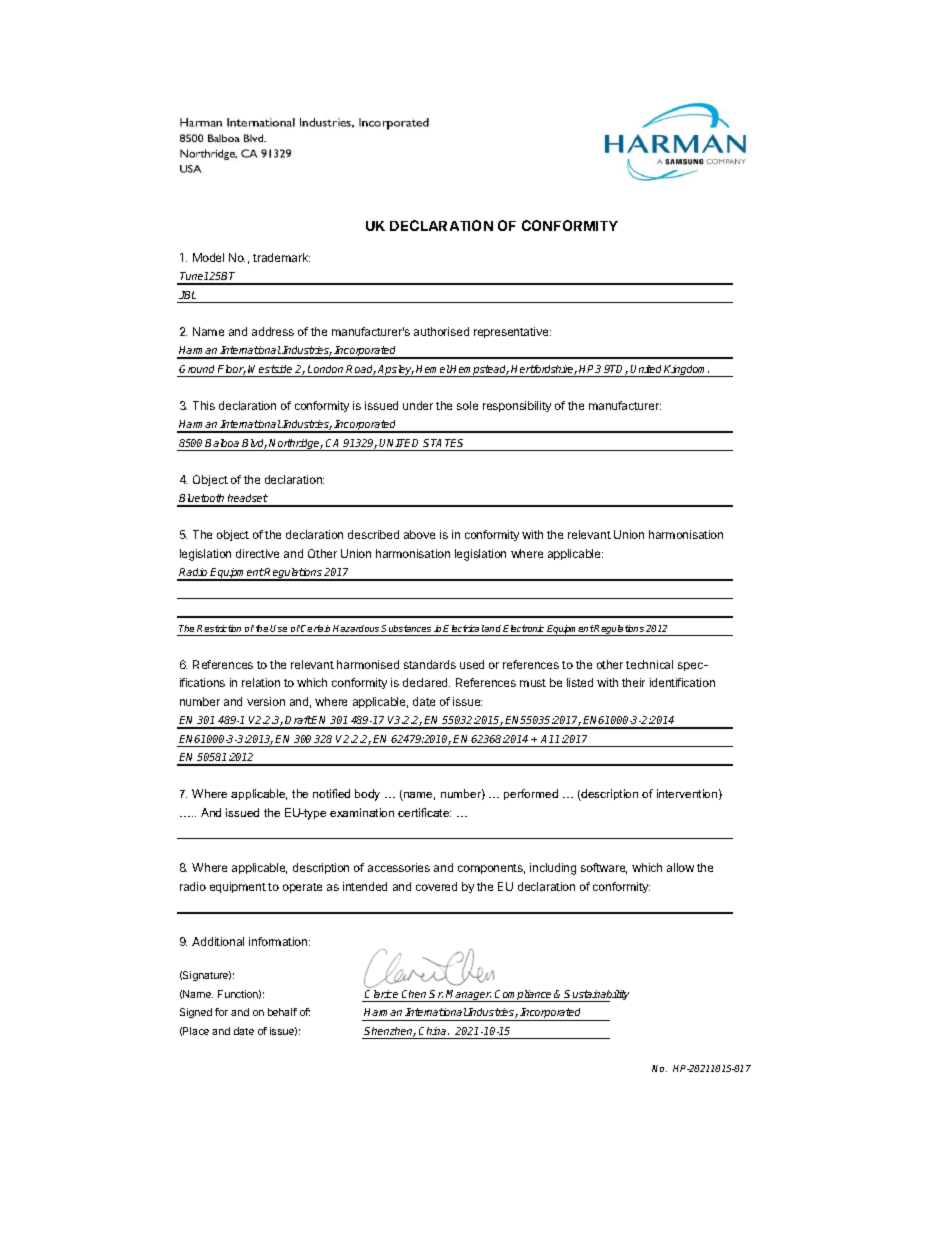 Image resolution: width=952 pixels, height=1233 pixels. I want to click on behalf, so click(282, 1012).
